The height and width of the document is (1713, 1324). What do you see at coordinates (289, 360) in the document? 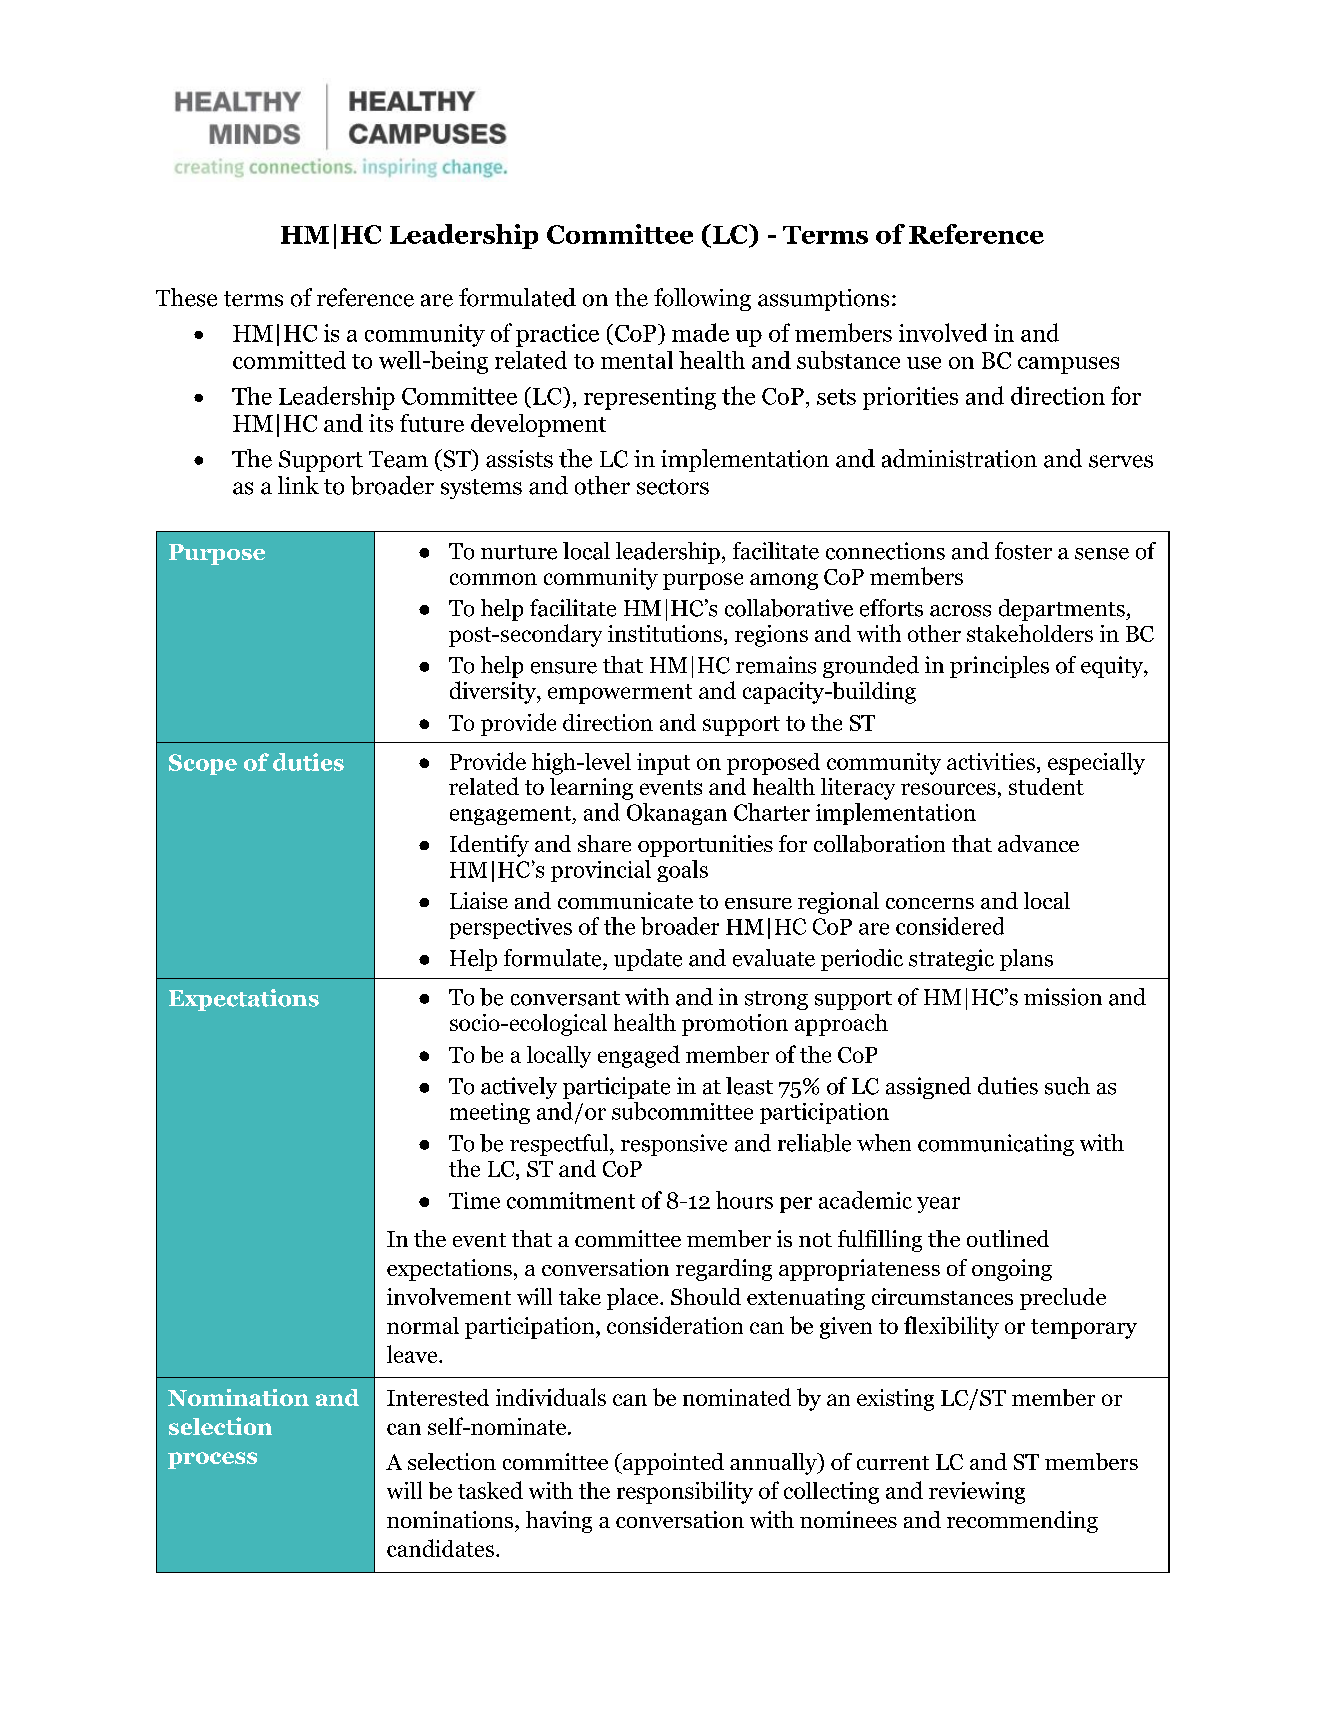
I see `committed` at bounding box center [289, 360].
